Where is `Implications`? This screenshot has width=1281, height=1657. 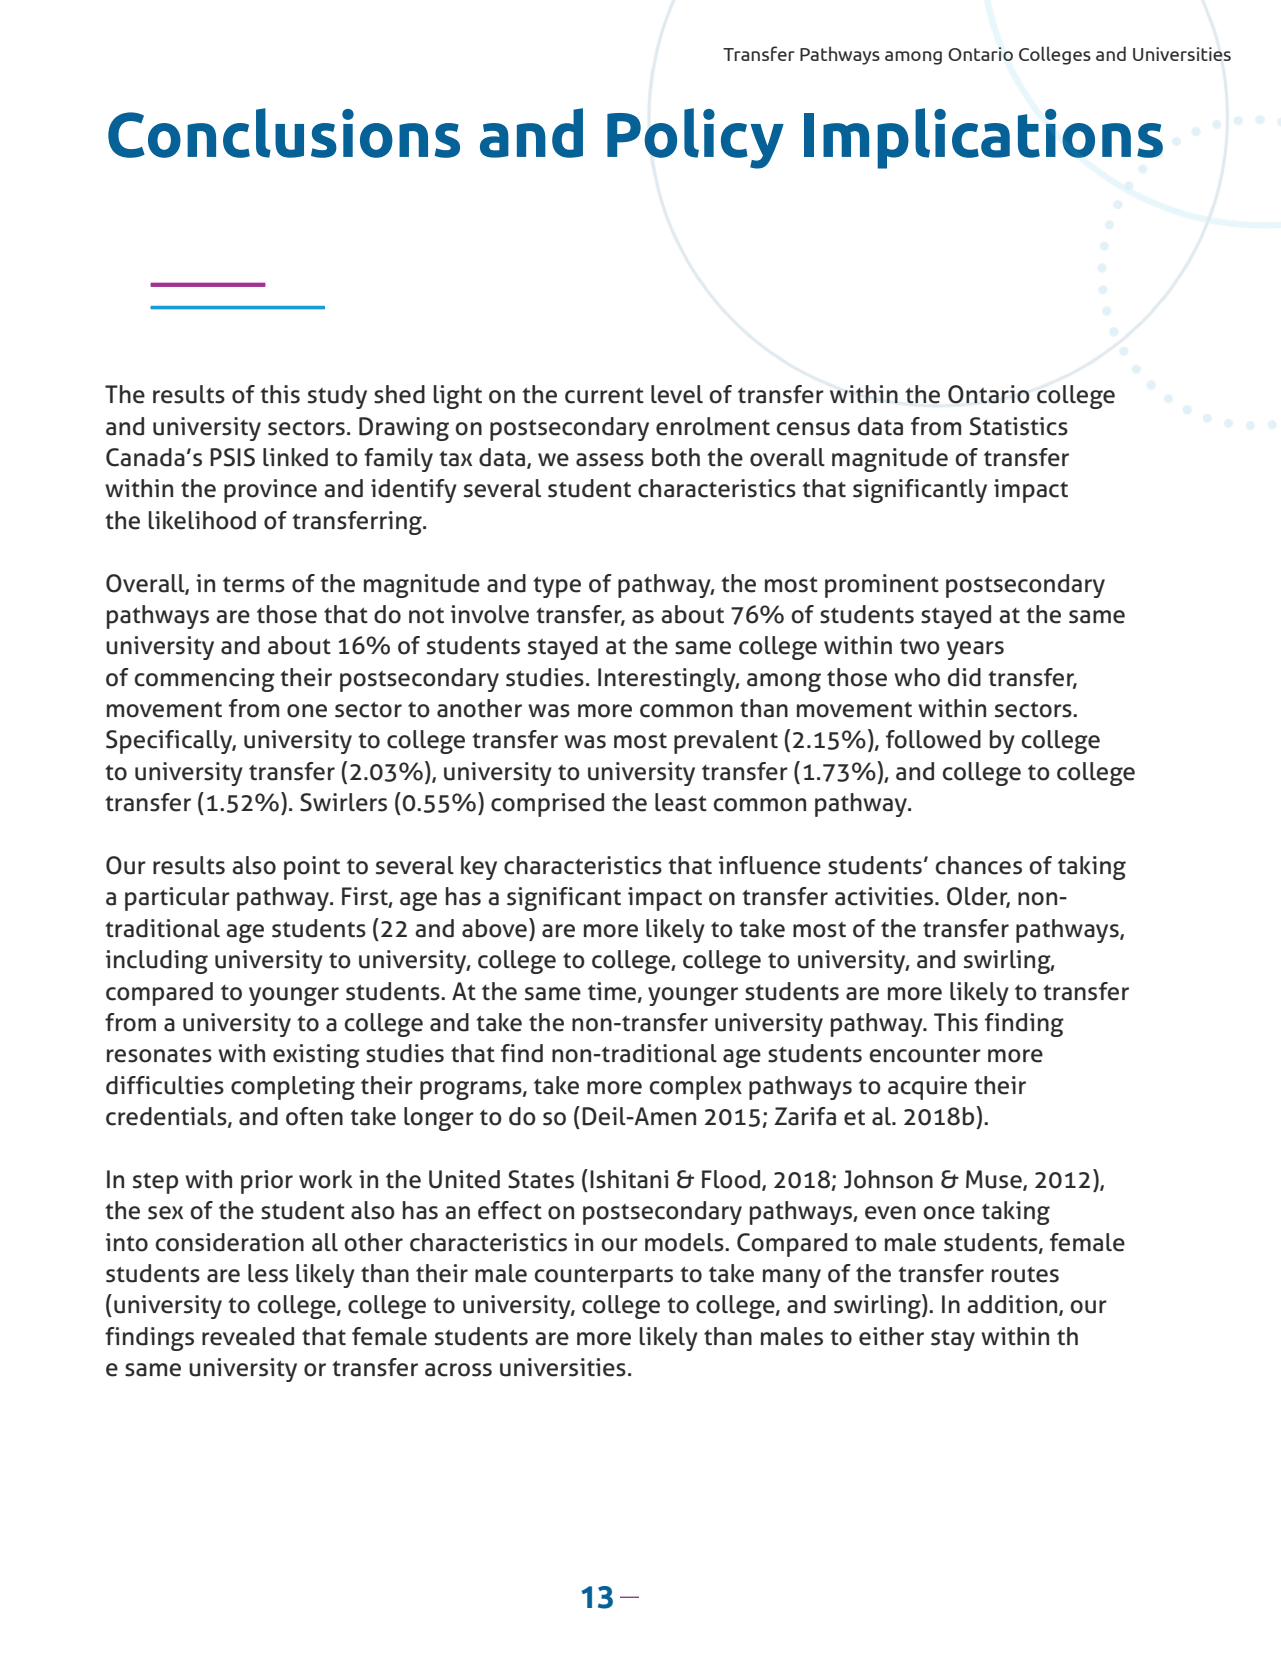 Implications is located at coordinates (983, 138).
